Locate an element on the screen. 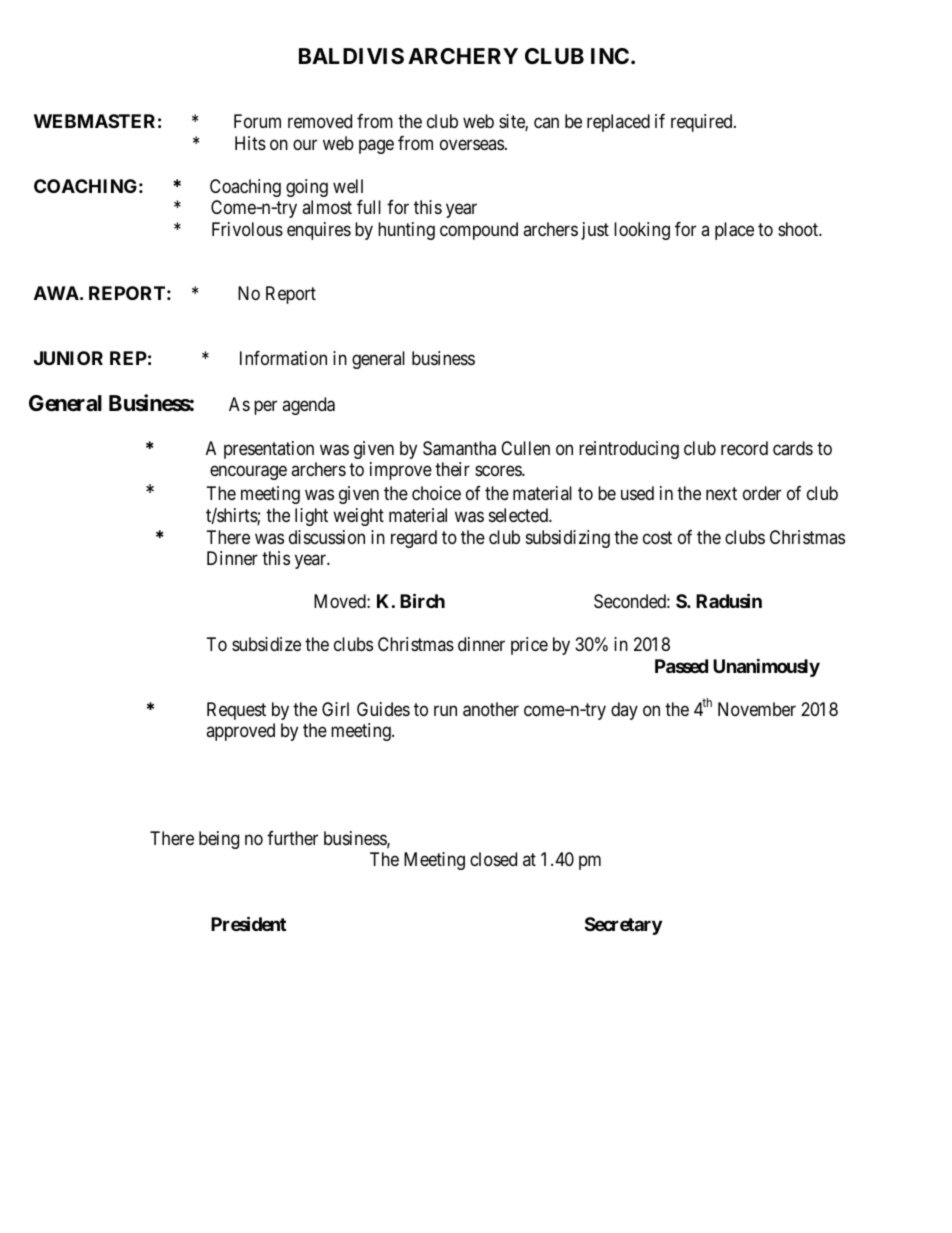 The width and height of the screenshot is (952, 1233). next is located at coordinates (721, 493).
